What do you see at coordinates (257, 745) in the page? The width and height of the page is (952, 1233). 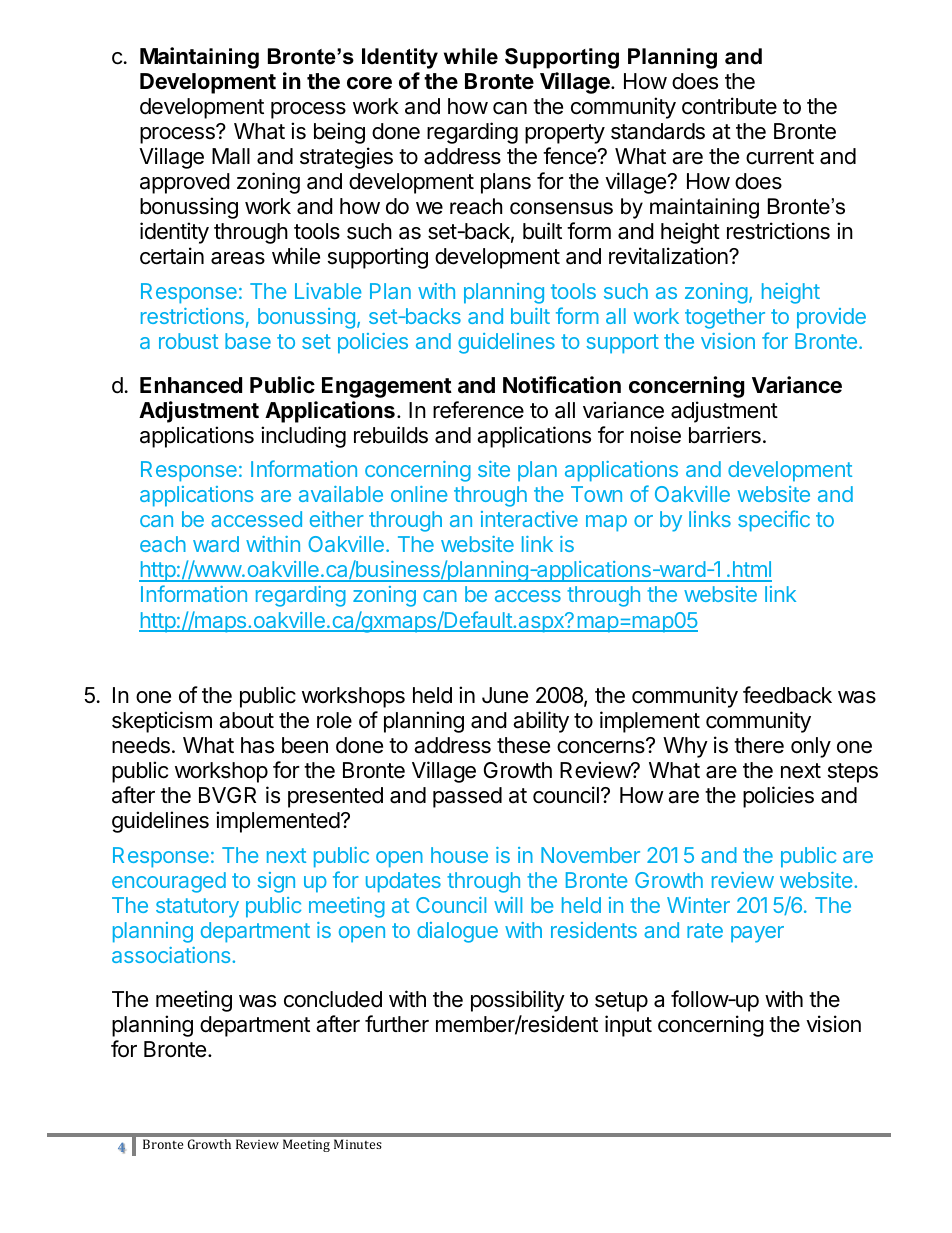 I see `has` at bounding box center [257, 745].
